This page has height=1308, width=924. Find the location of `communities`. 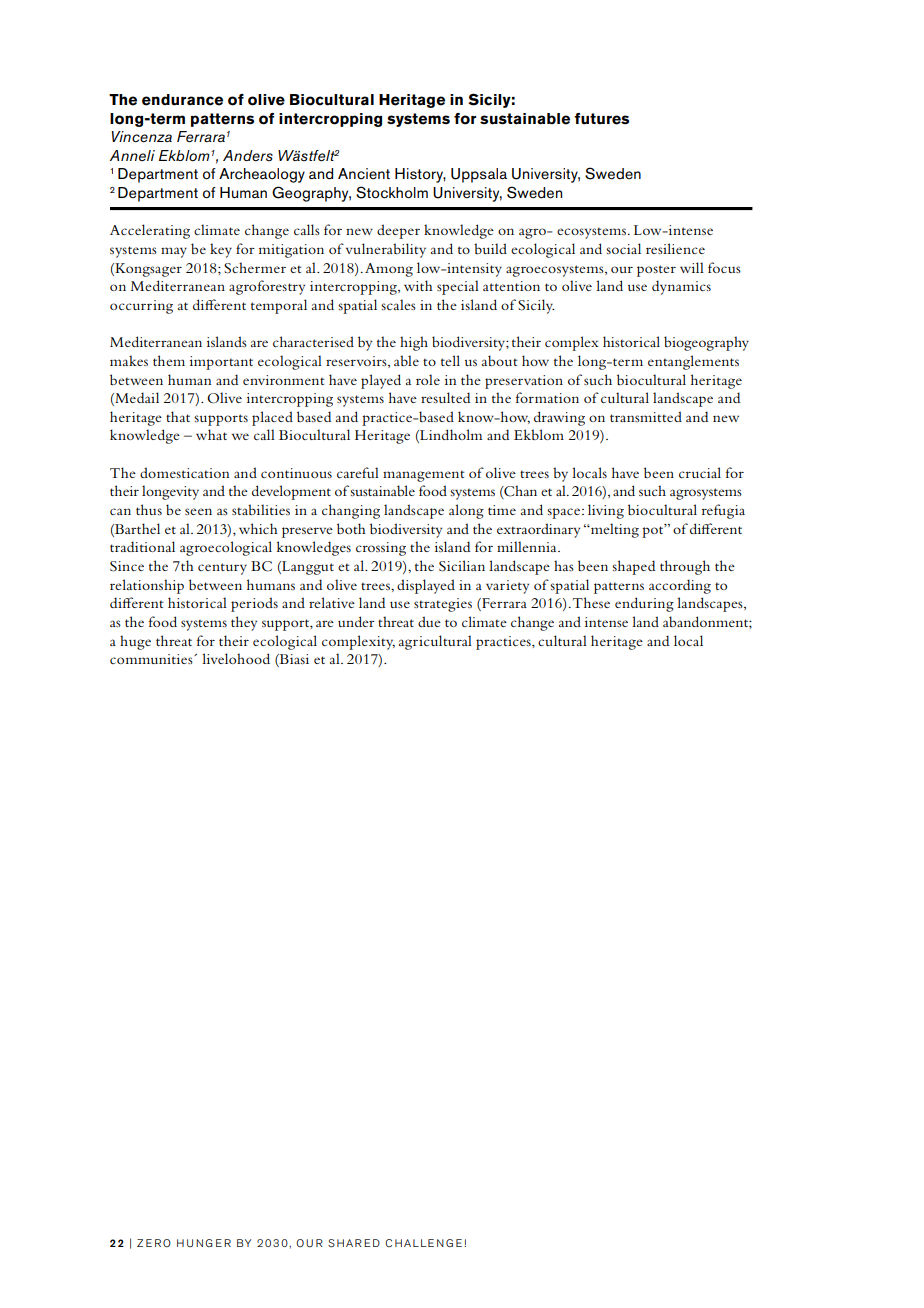

communities is located at coordinates (152, 659).
